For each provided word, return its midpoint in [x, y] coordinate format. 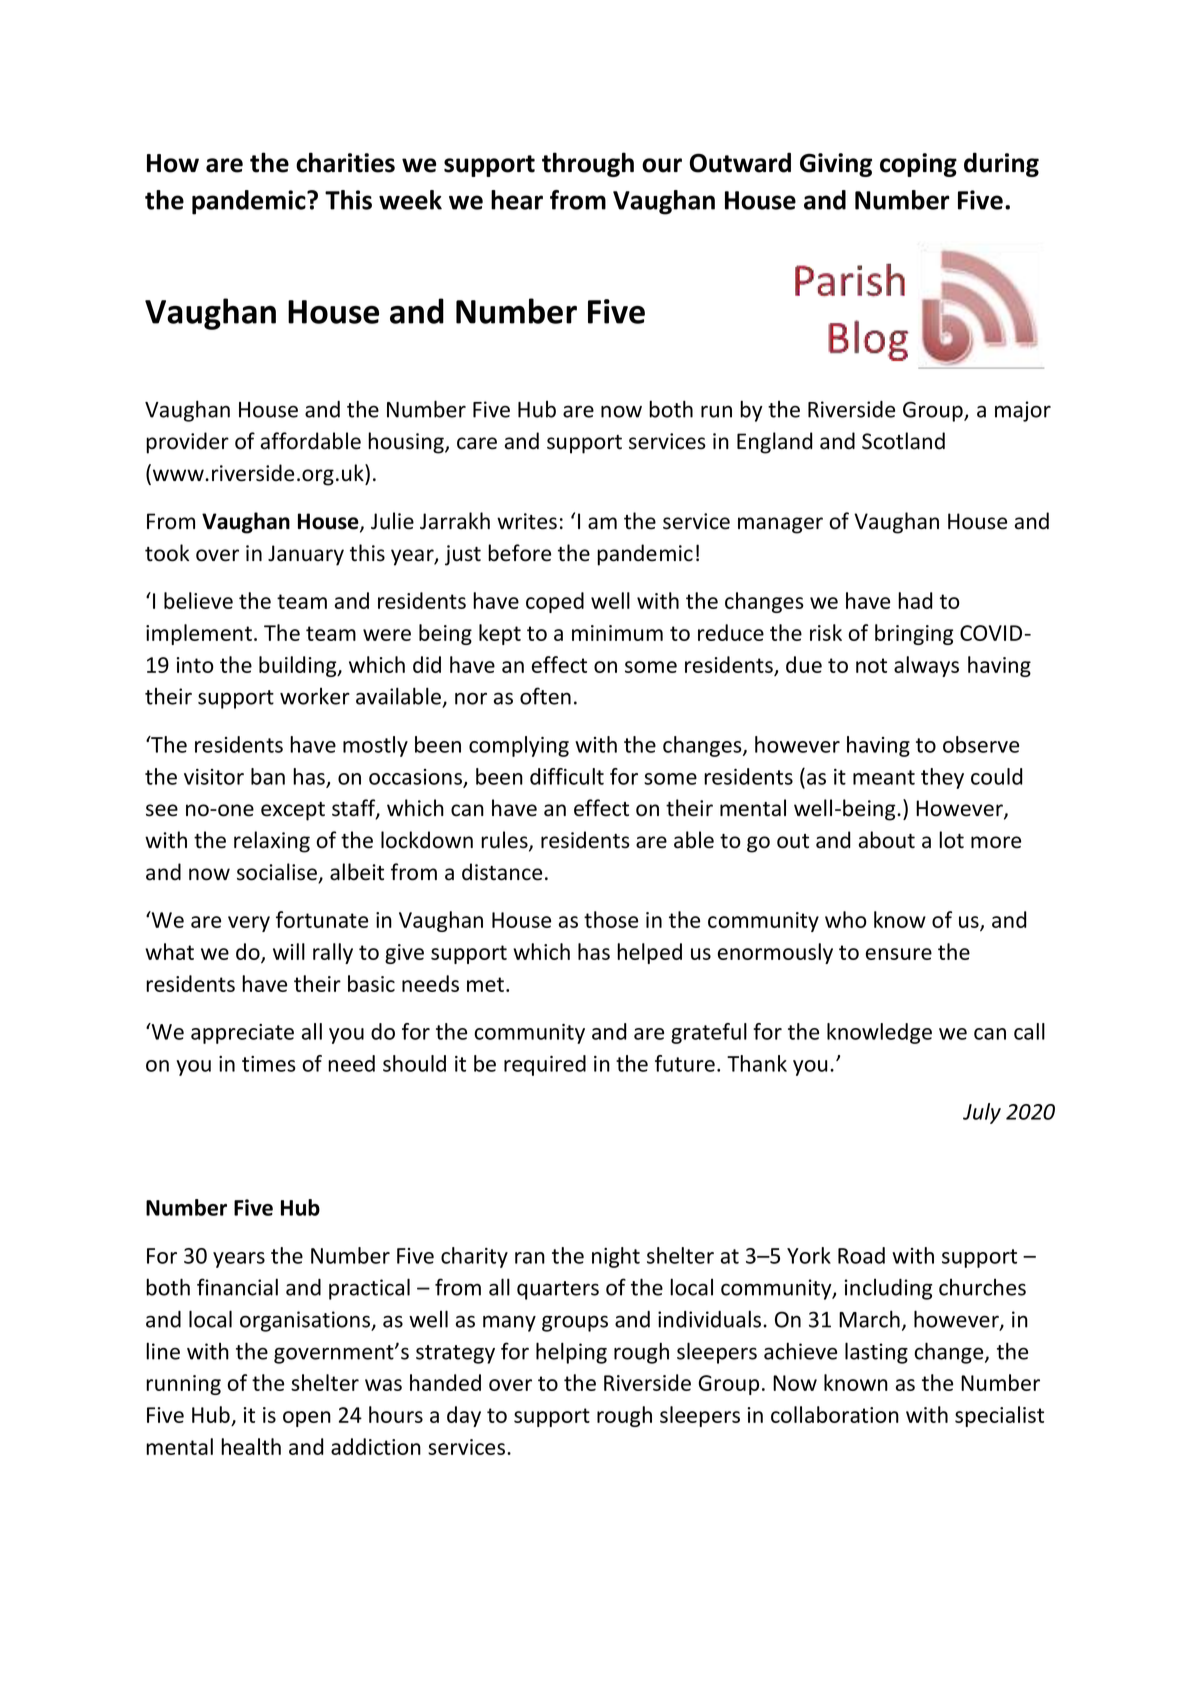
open [307, 1419]
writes [527, 521]
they [942, 778]
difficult [567, 776]
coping [918, 165]
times [269, 1064]
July [982, 1113]
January [306, 555]
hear [517, 200]
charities [345, 162]
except [293, 811]
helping [571, 1353]
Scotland [903, 441]
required [545, 1065]
